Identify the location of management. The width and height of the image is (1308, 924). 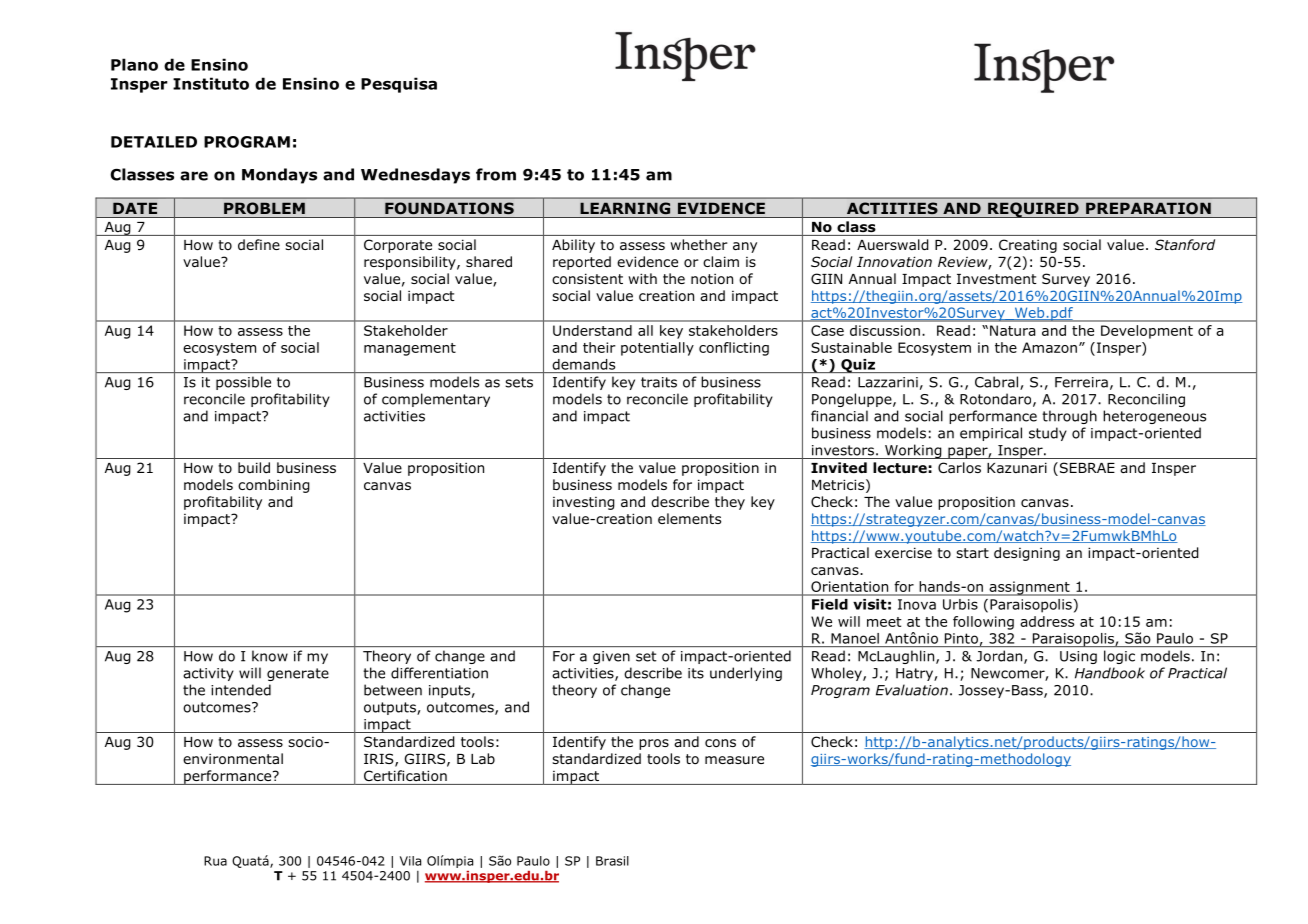
(410, 349).
